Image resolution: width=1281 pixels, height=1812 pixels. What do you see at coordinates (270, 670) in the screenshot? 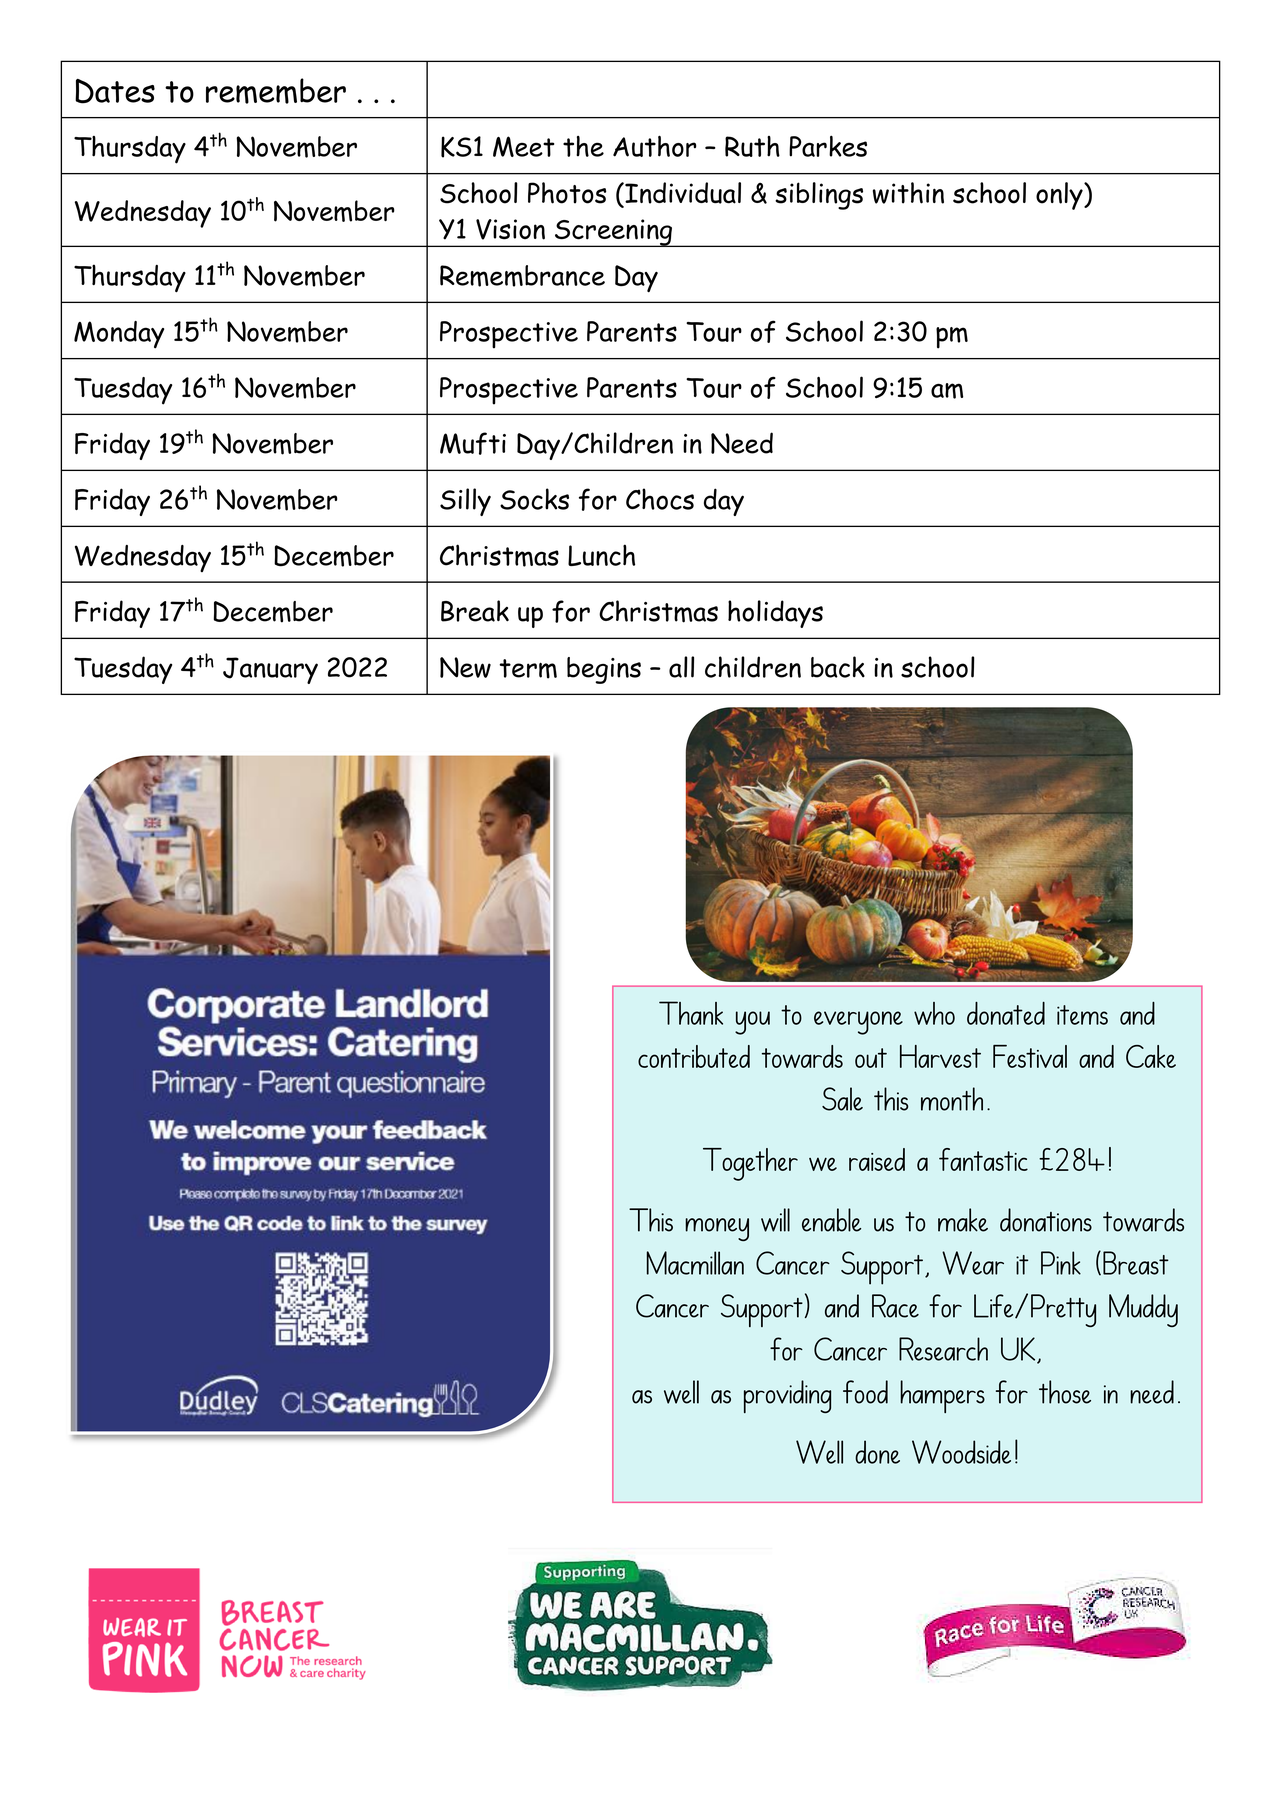
I see `January` at bounding box center [270, 670].
